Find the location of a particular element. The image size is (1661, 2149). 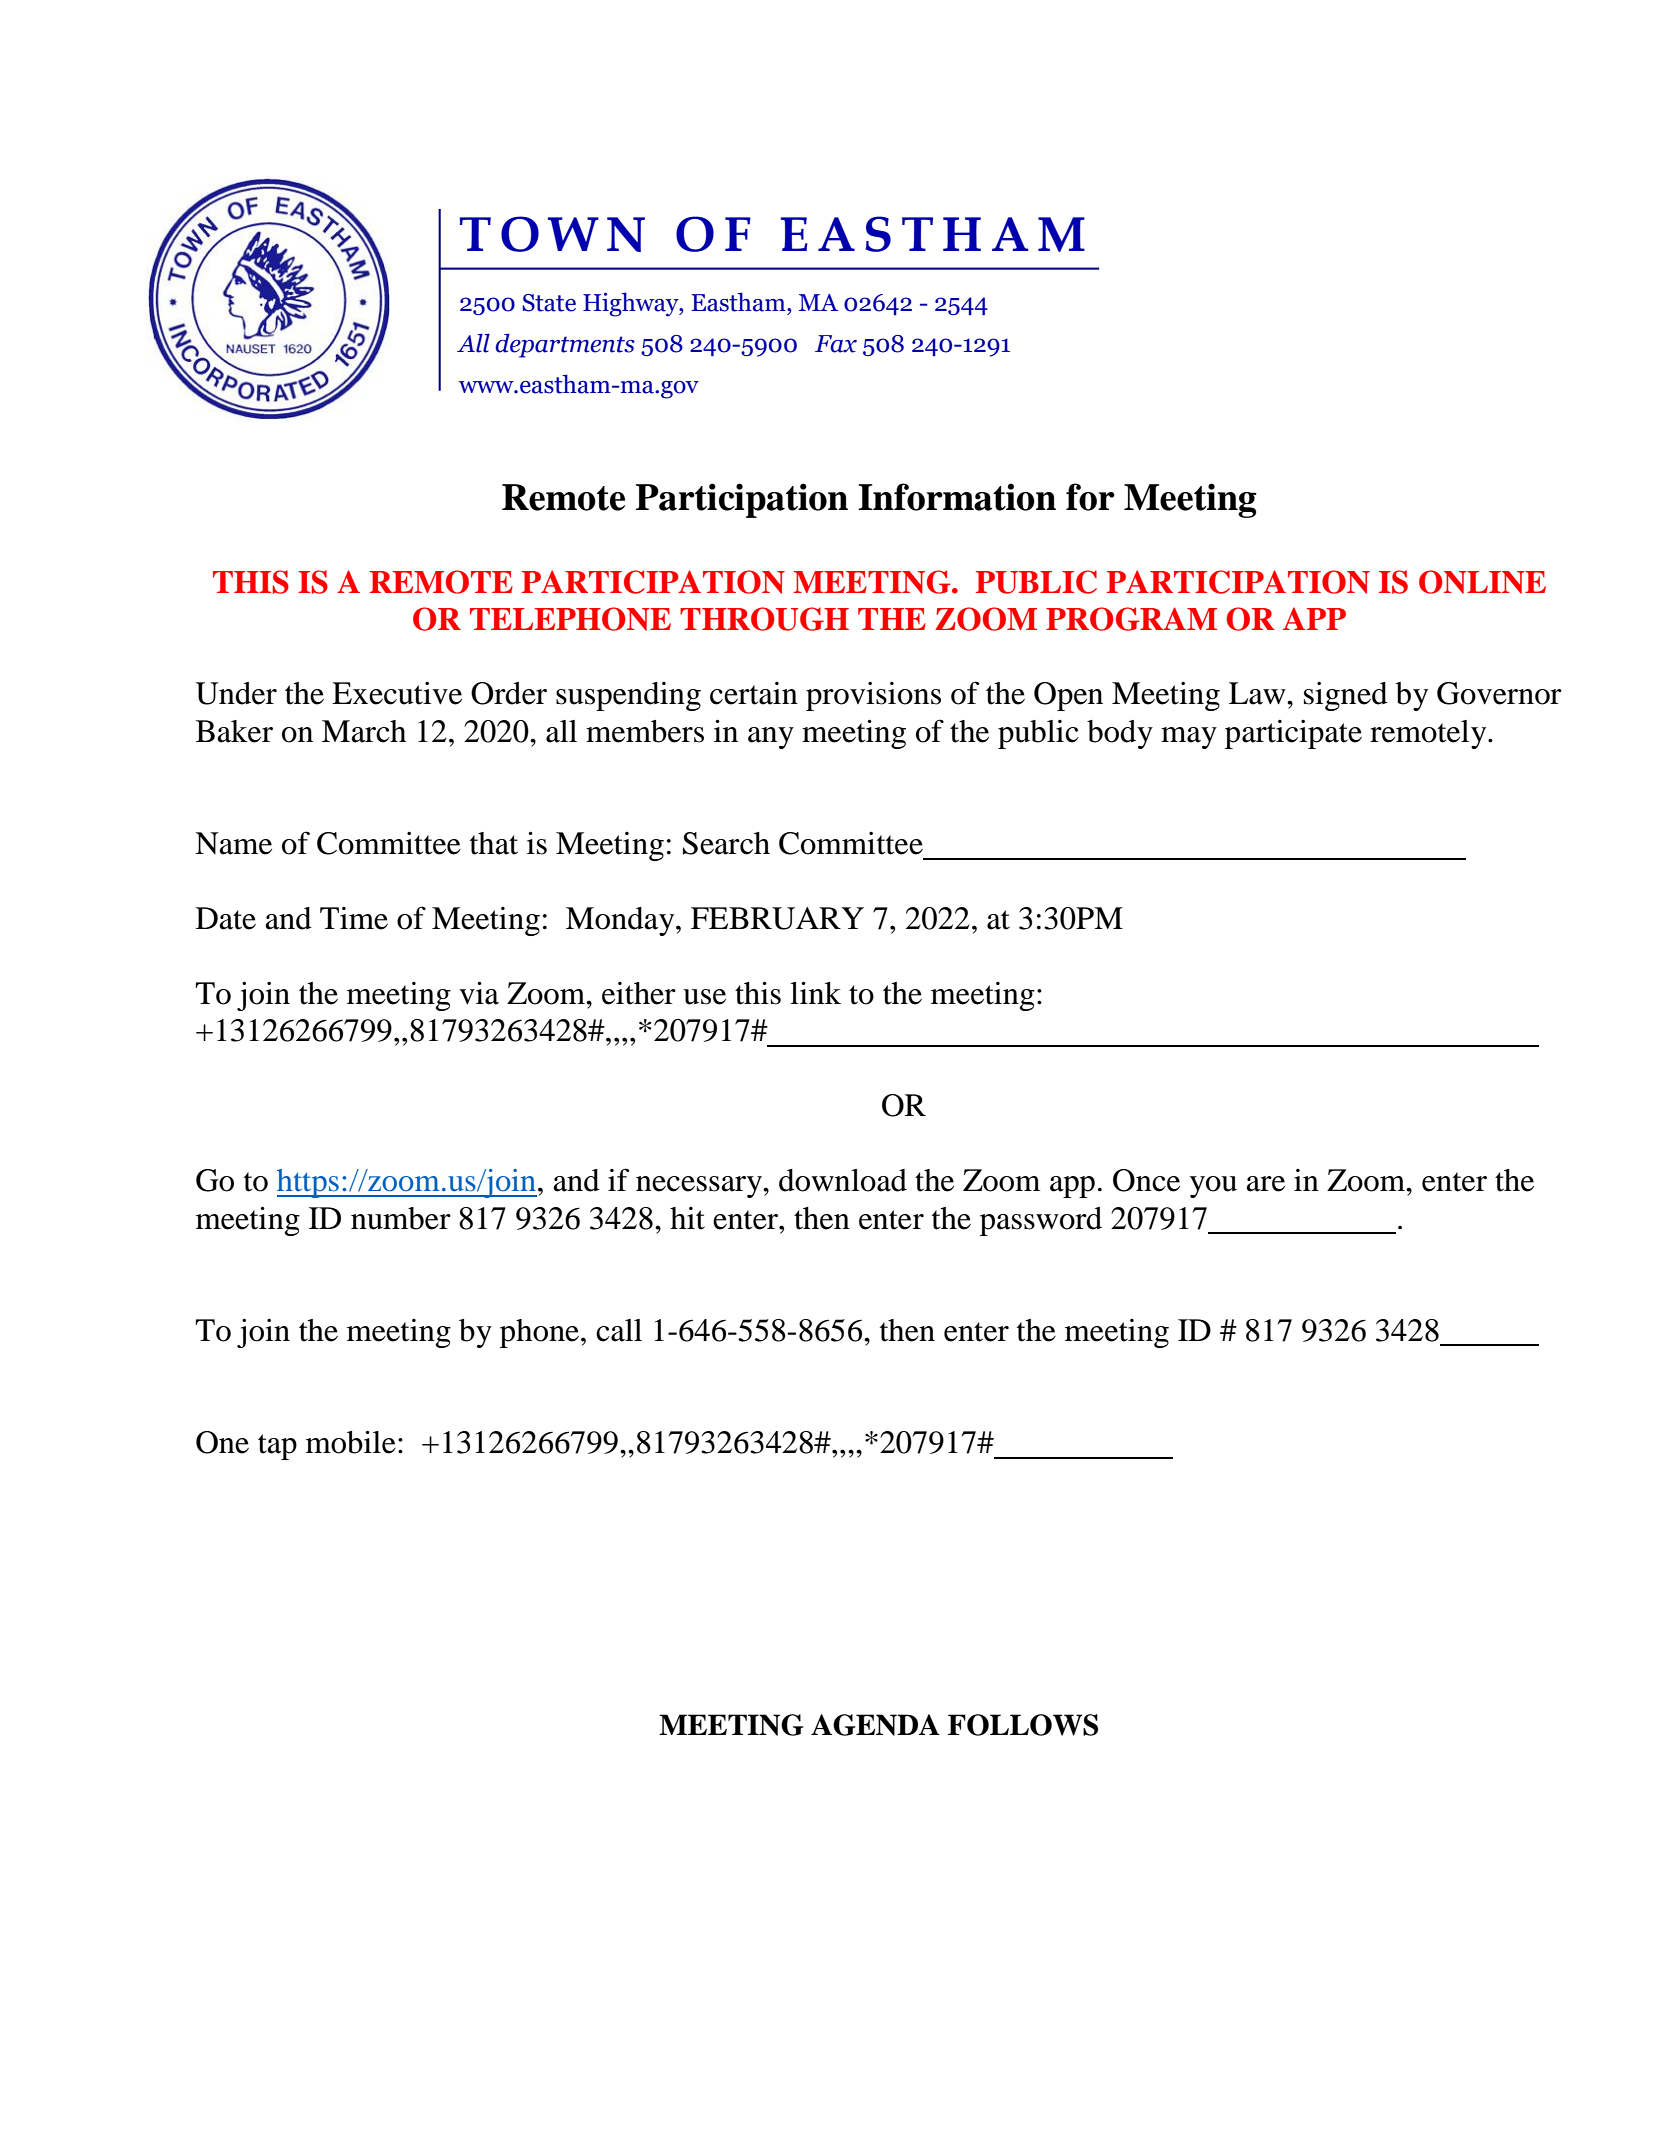

tap is located at coordinates (277, 1447).
